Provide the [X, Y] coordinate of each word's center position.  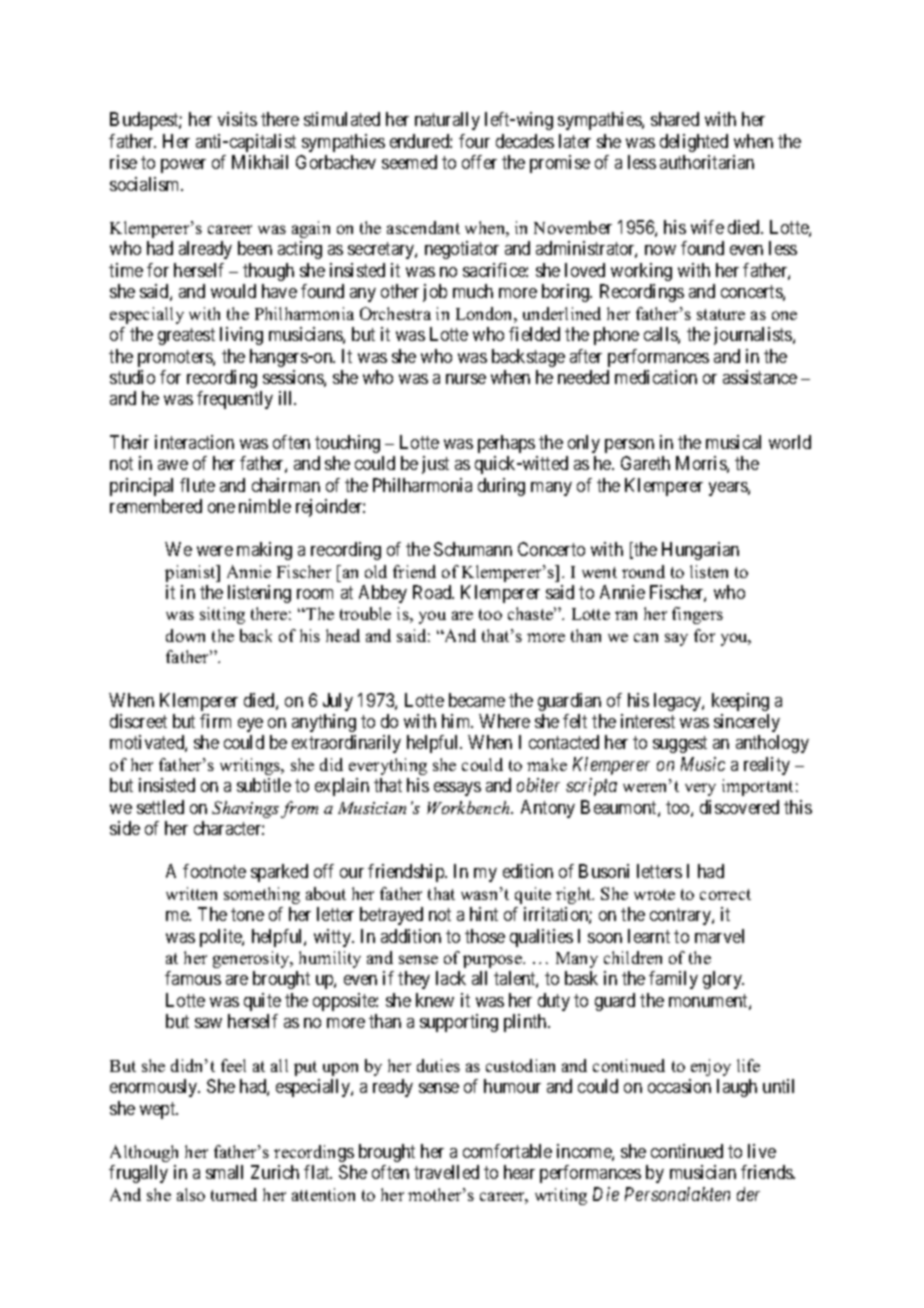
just [435, 465]
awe [173, 465]
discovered [739, 807]
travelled [446, 1172]
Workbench [469, 807]
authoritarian [707, 162]
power [183, 166]
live [762, 1151]
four [474, 141]
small [224, 1172]
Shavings [245, 809]
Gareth [645, 463]
